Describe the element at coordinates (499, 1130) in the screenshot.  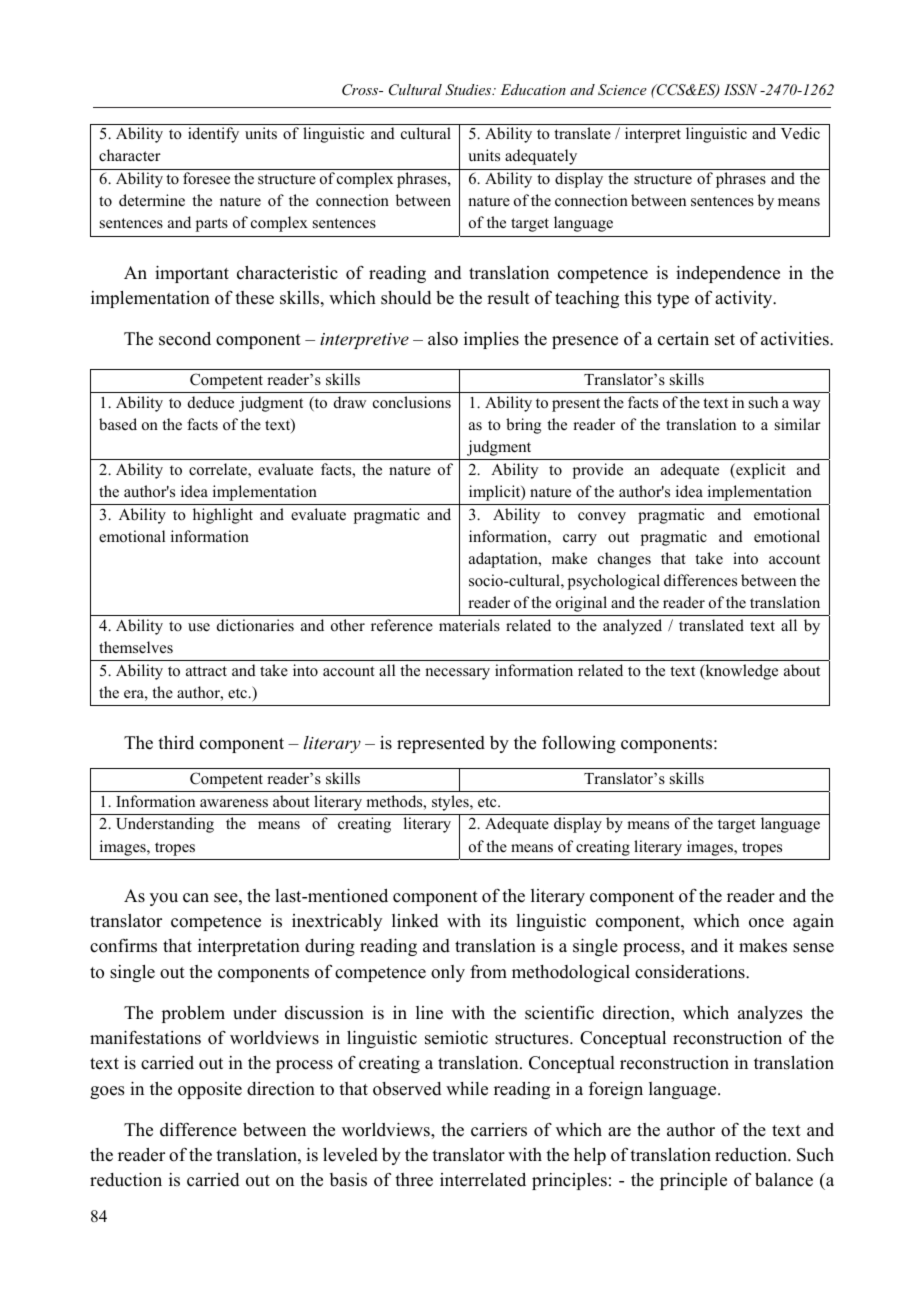
I see `carriers` at that location.
